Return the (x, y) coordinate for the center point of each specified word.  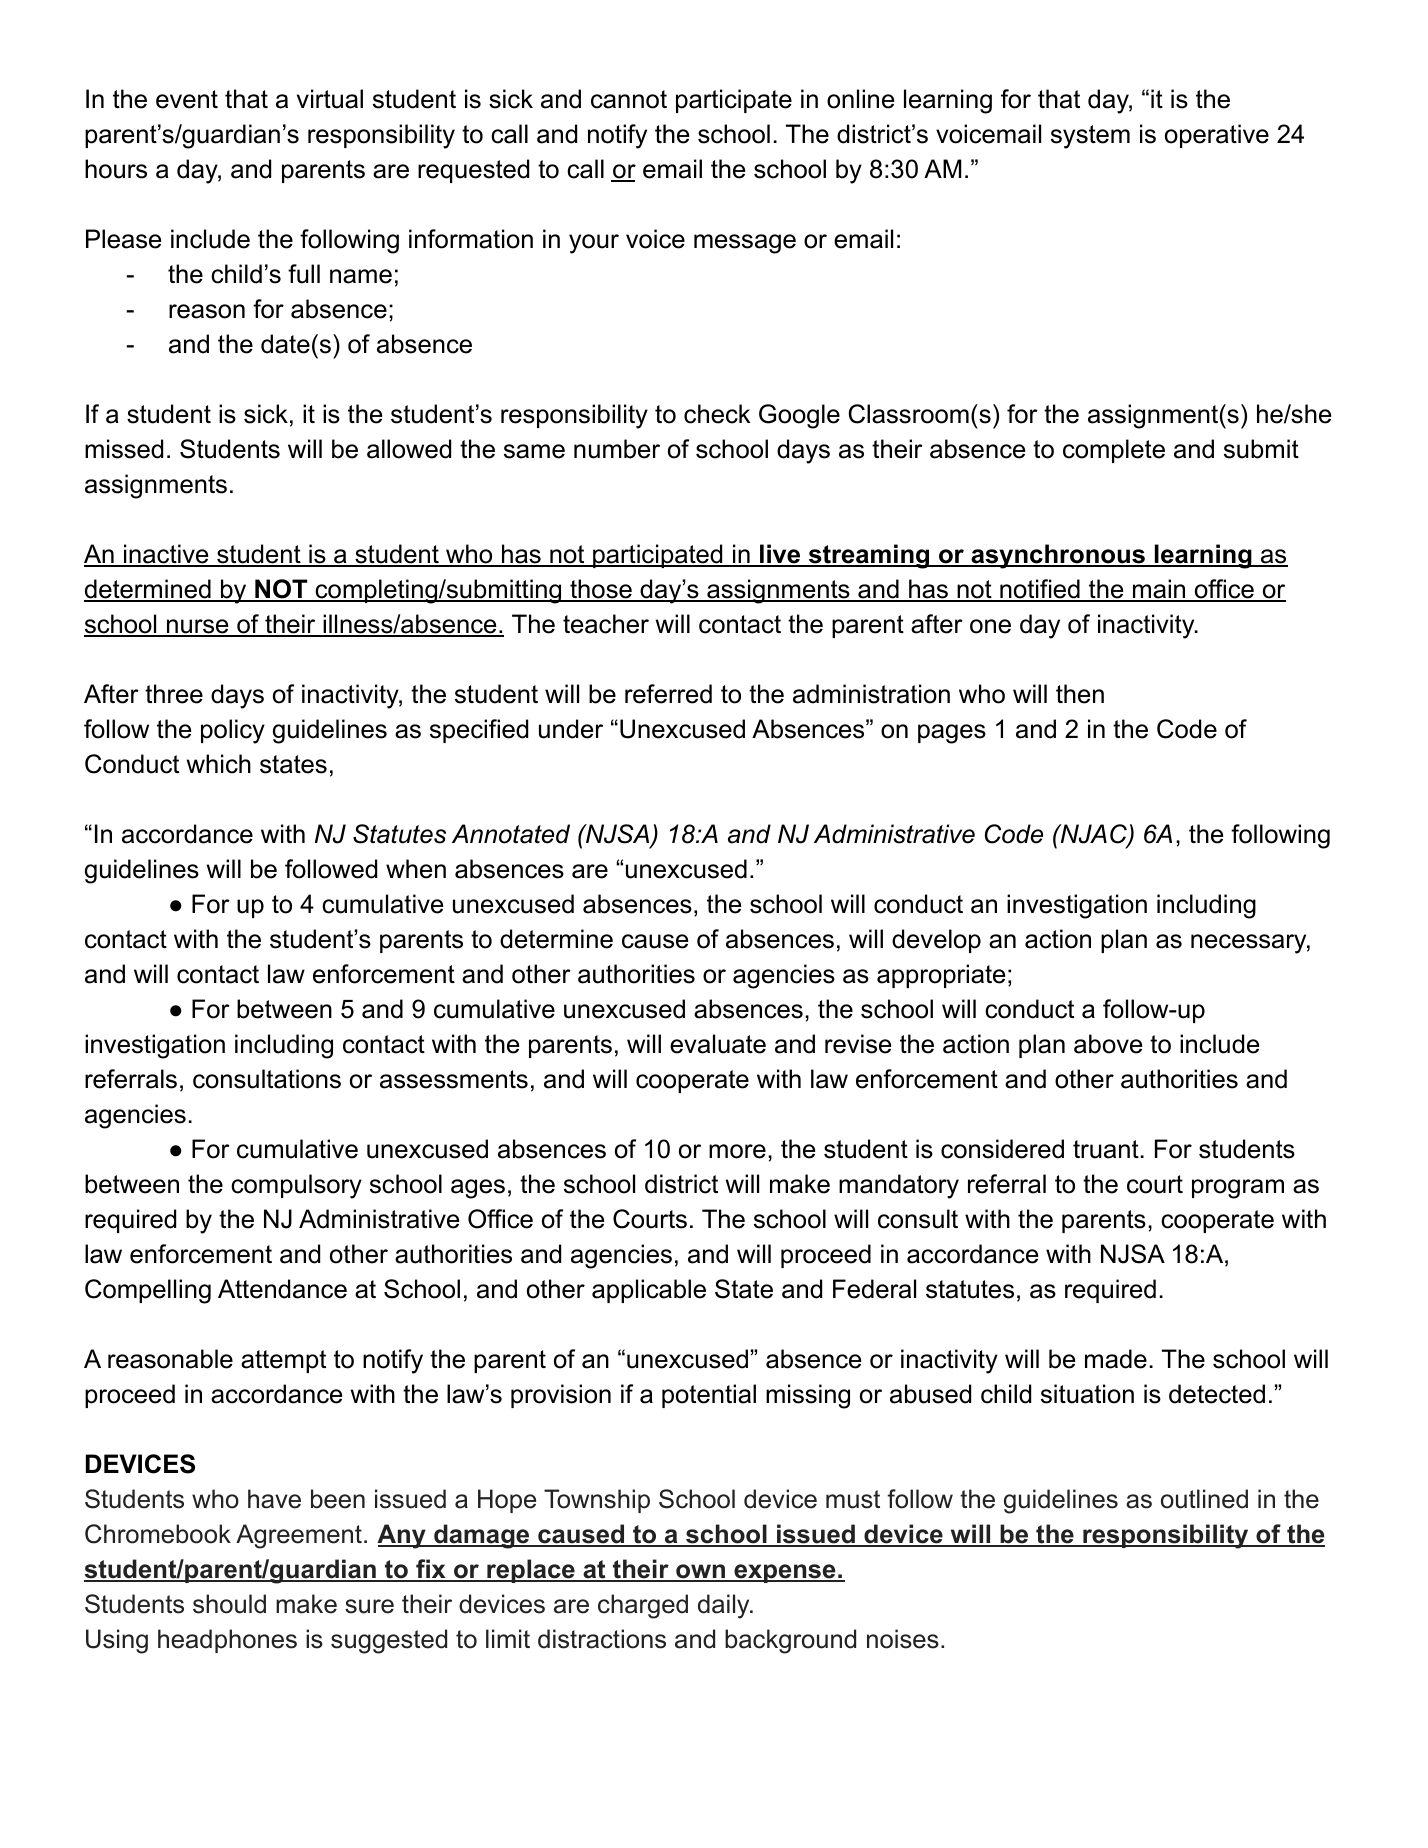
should (229, 1604)
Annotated (511, 834)
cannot (629, 99)
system (1090, 137)
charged (643, 1606)
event (187, 99)
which (219, 764)
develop (936, 941)
